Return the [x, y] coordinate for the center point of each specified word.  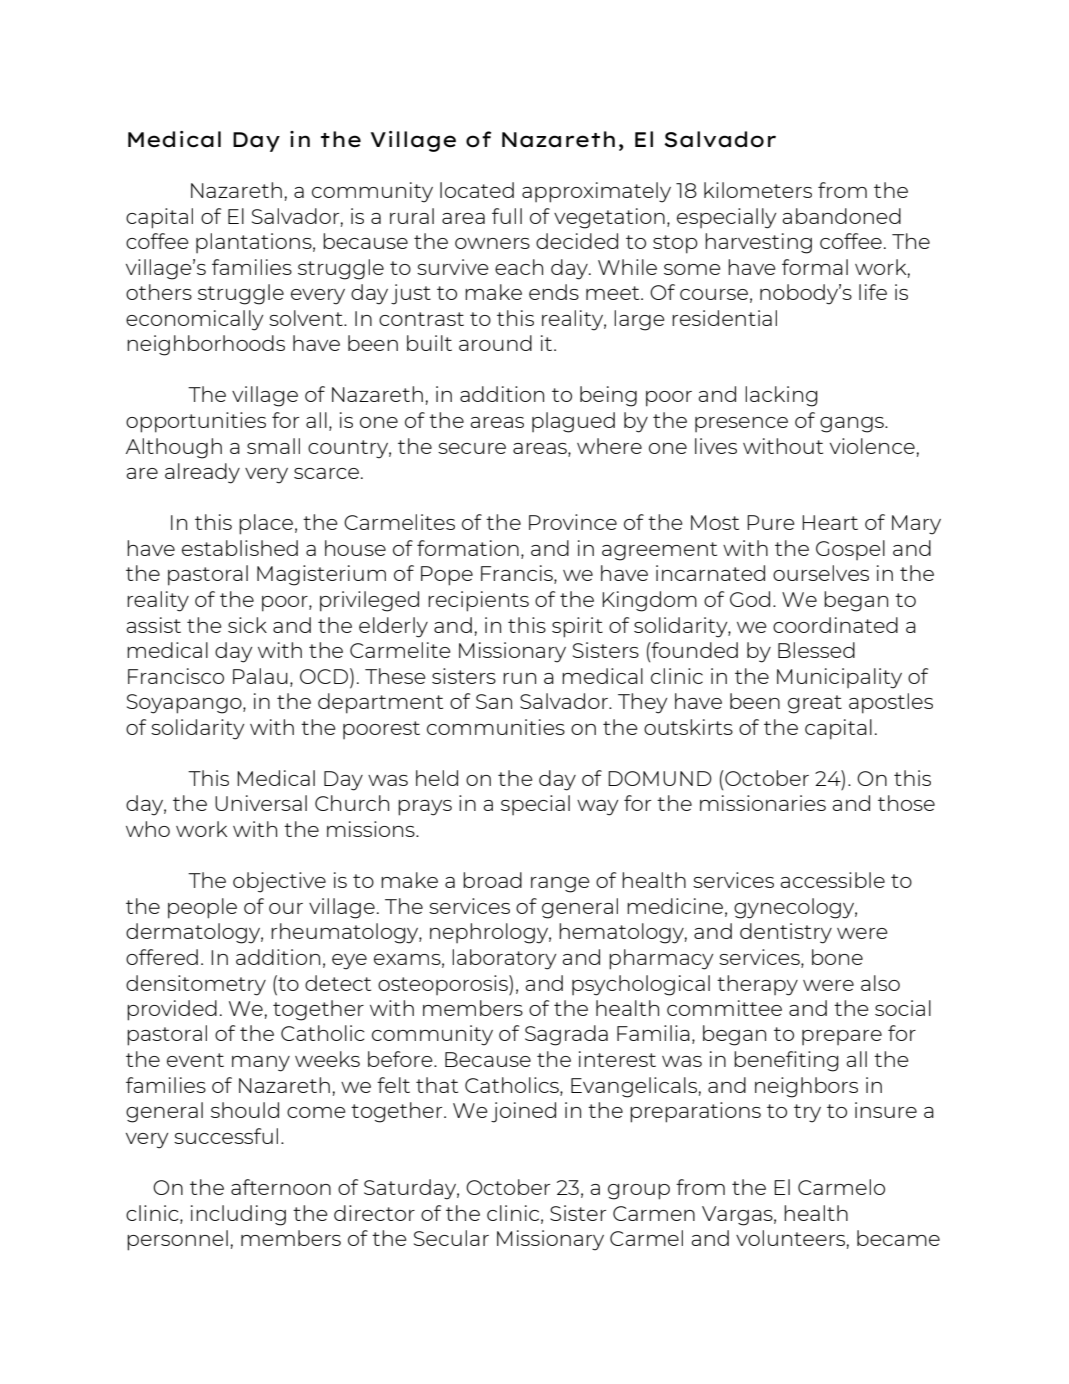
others [159, 292]
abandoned [842, 216]
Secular [451, 1238]
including [238, 1215]
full [507, 216]
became [898, 1238]
